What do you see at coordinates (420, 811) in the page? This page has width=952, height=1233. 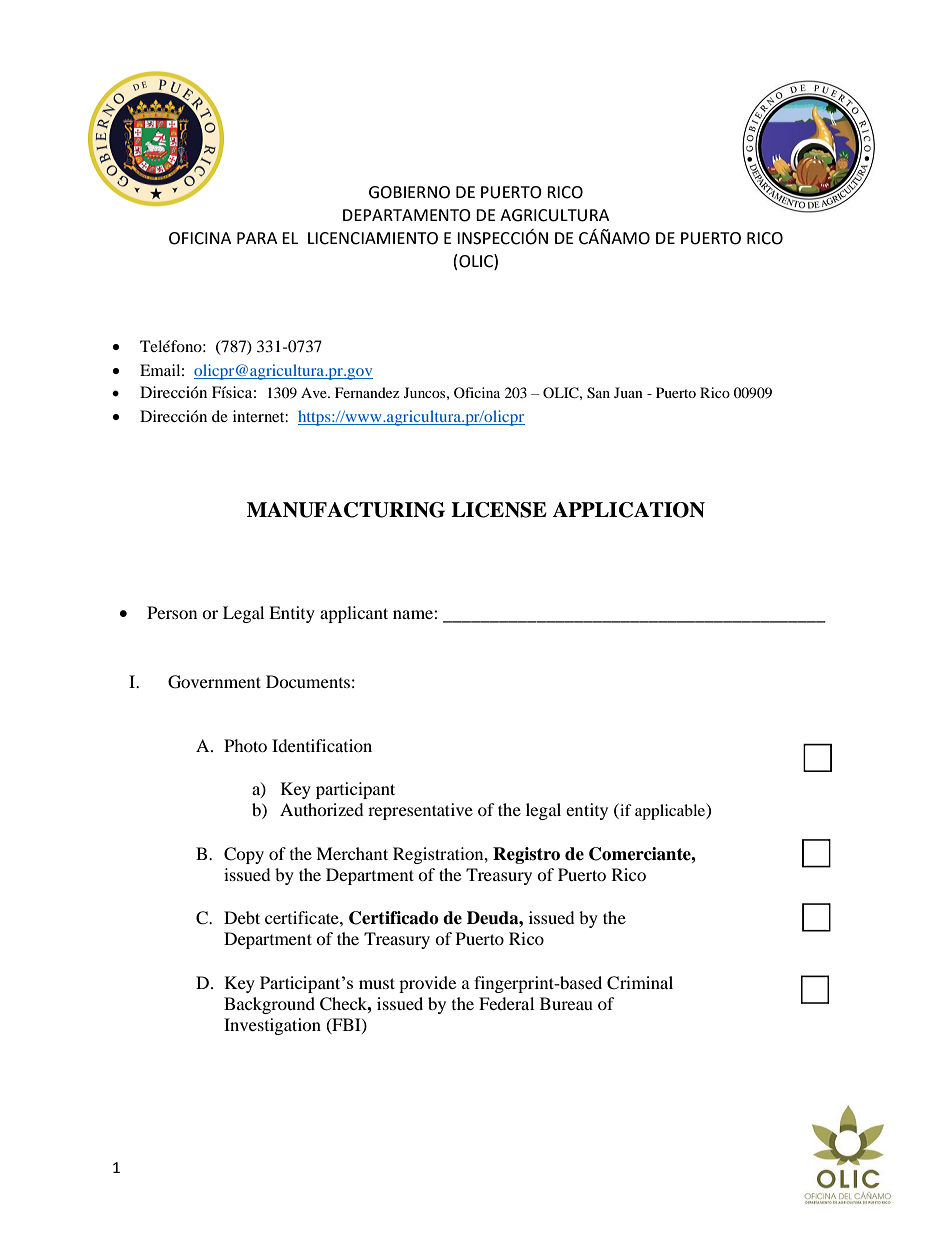 I see `representative` at bounding box center [420, 811].
